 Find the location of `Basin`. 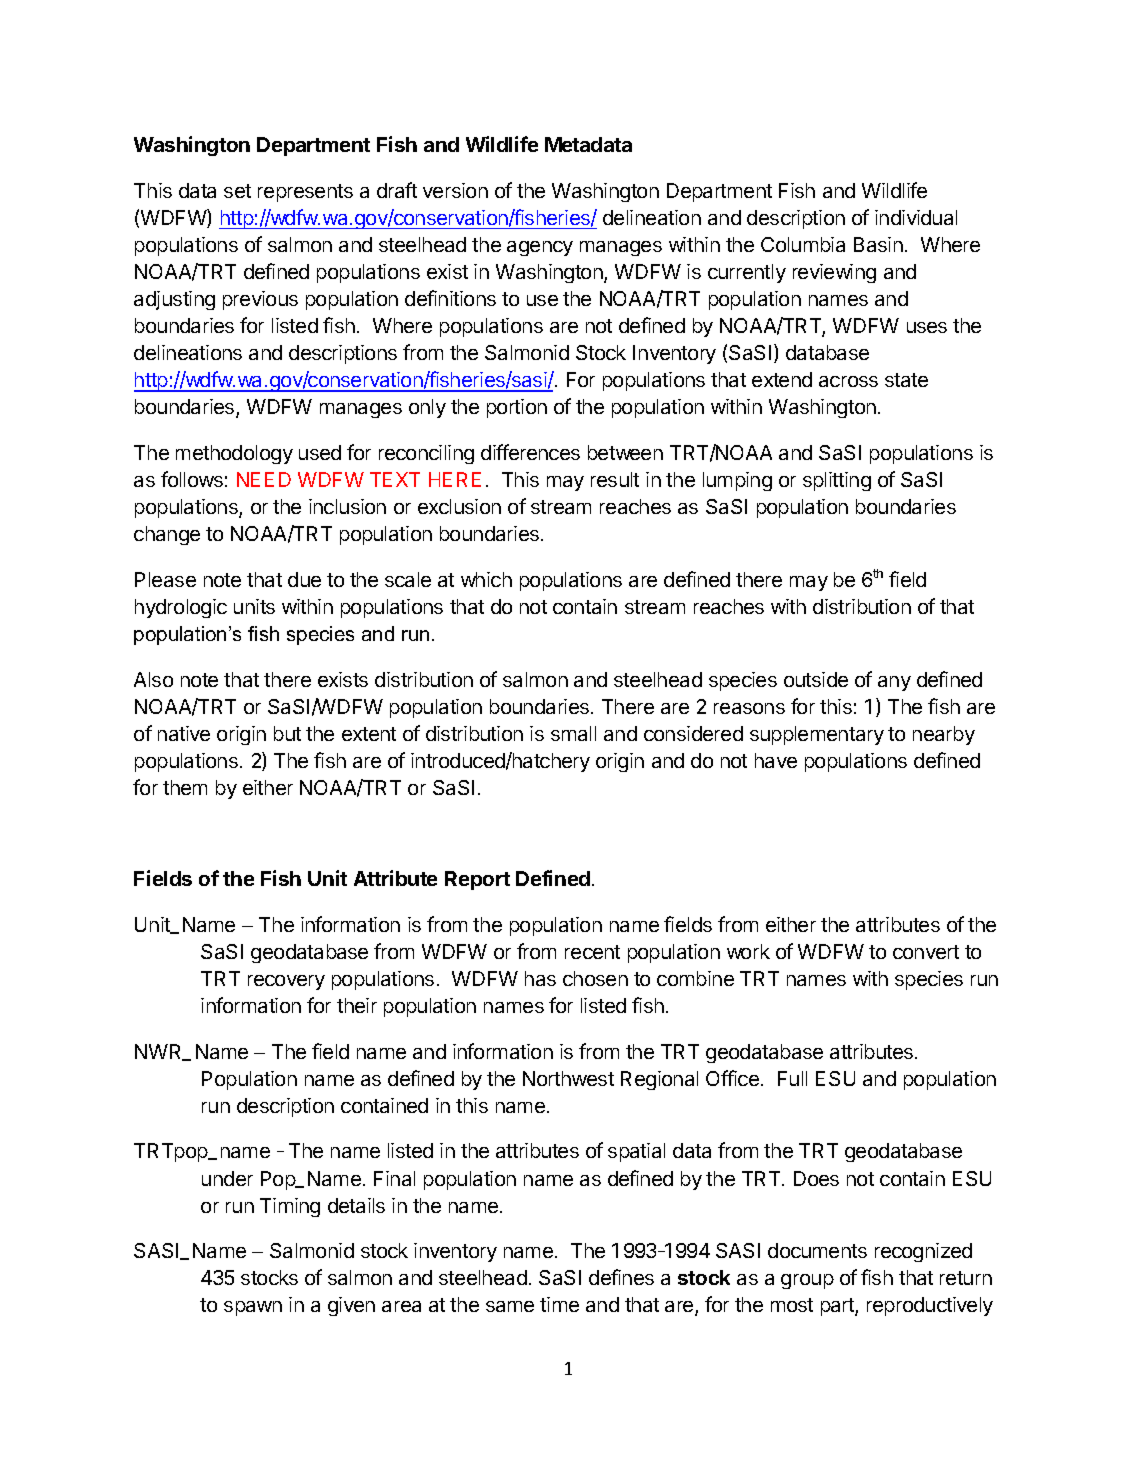

Basin is located at coordinates (878, 244).
